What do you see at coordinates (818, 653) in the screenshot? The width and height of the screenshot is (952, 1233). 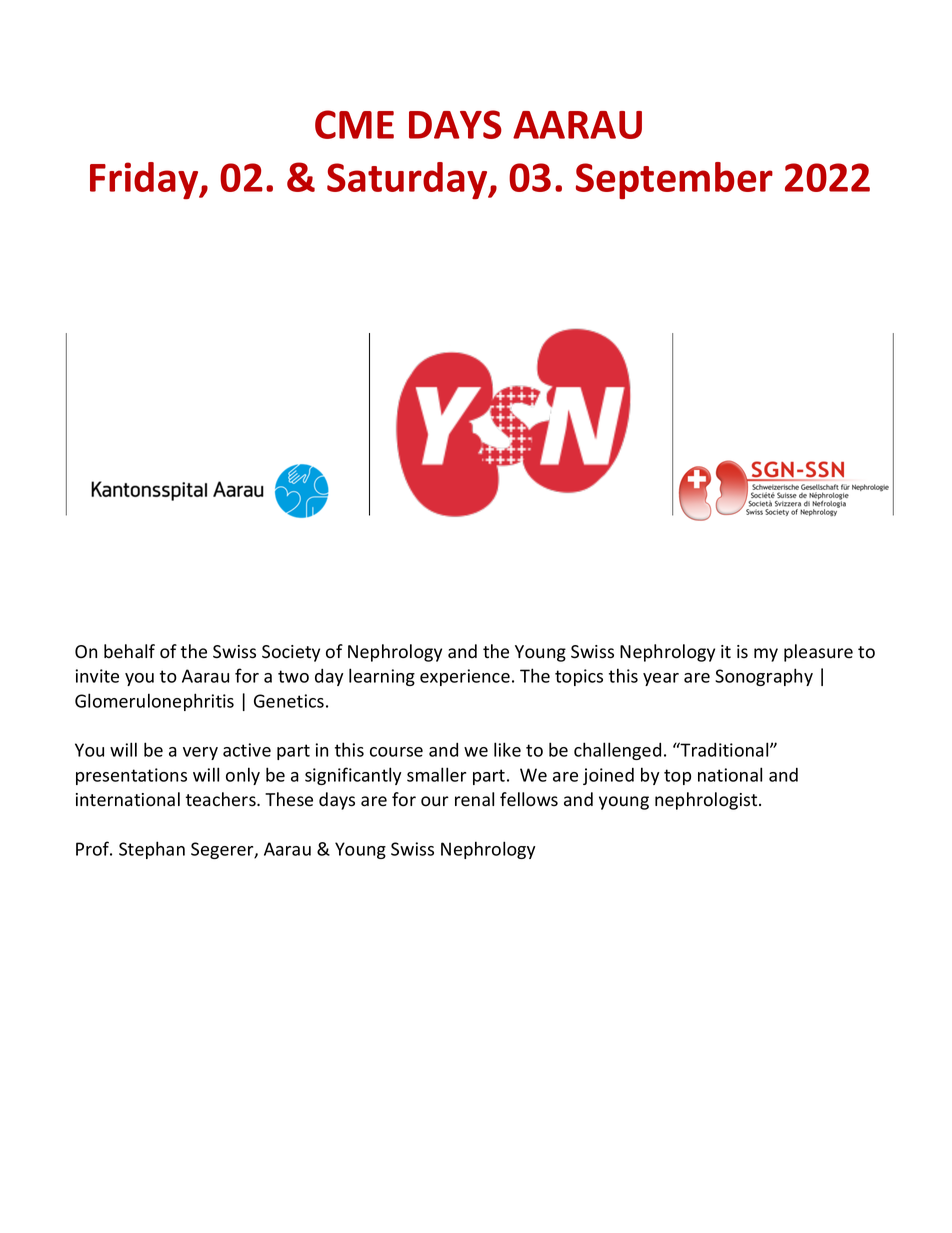 I see `pleasure` at bounding box center [818, 653].
